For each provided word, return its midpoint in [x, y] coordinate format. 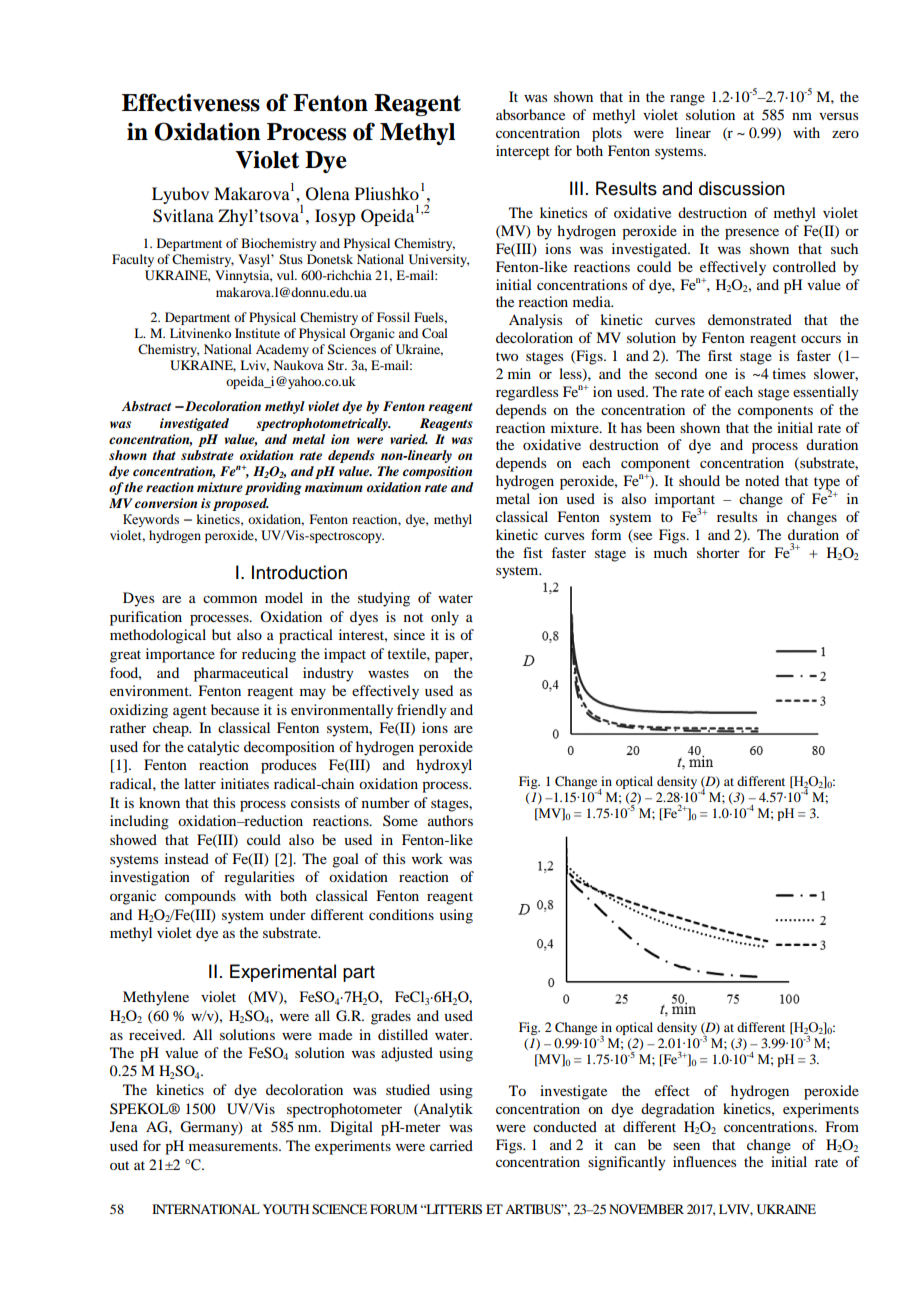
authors [450, 820]
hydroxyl [444, 766]
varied [409, 439]
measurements [234, 1146]
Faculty [133, 260]
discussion [742, 188]
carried [451, 1145]
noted [762, 480]
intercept [523, 152]
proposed [241, 504]
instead [187, 858]
